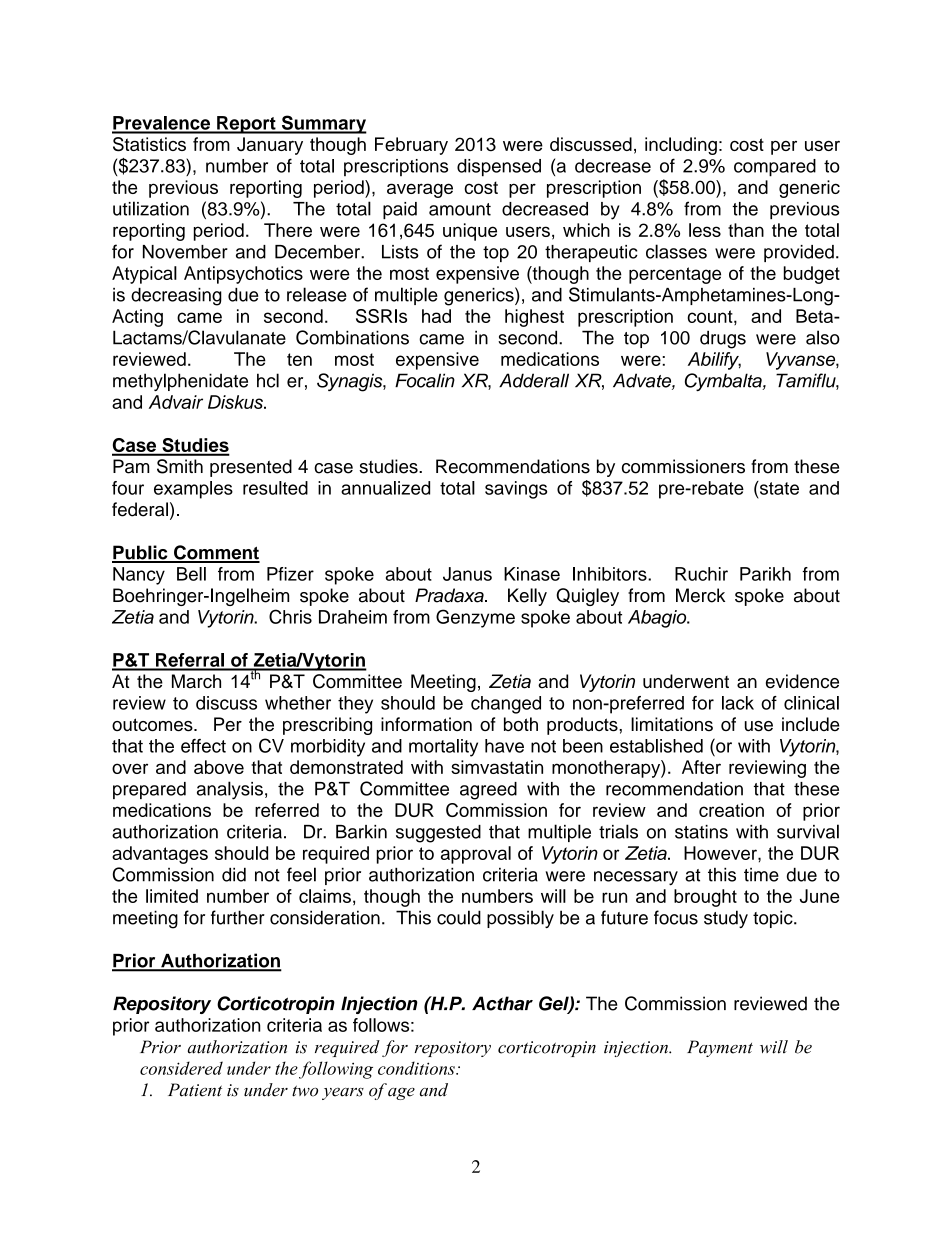  Describe the element at coordinates (499, 168) in the image. I see `dispensed` at that location.
